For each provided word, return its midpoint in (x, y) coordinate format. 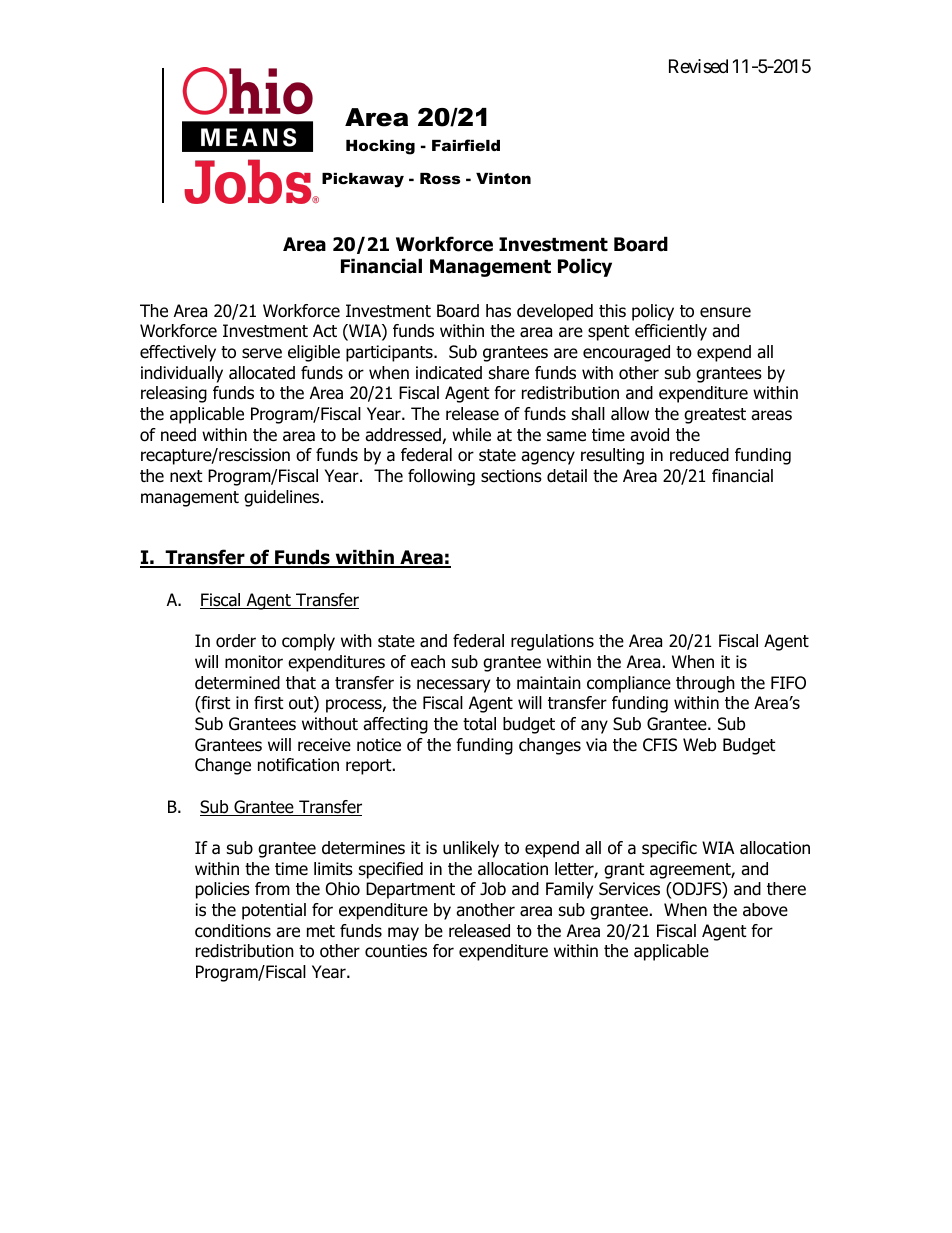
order (236, 641)
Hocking (380, 147)
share (509, 373)
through (705, 684)
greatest (715, 416)
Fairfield (466, 145)
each (428, 662)
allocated (262, 373)
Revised (698, 66)
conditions (233, 931)
